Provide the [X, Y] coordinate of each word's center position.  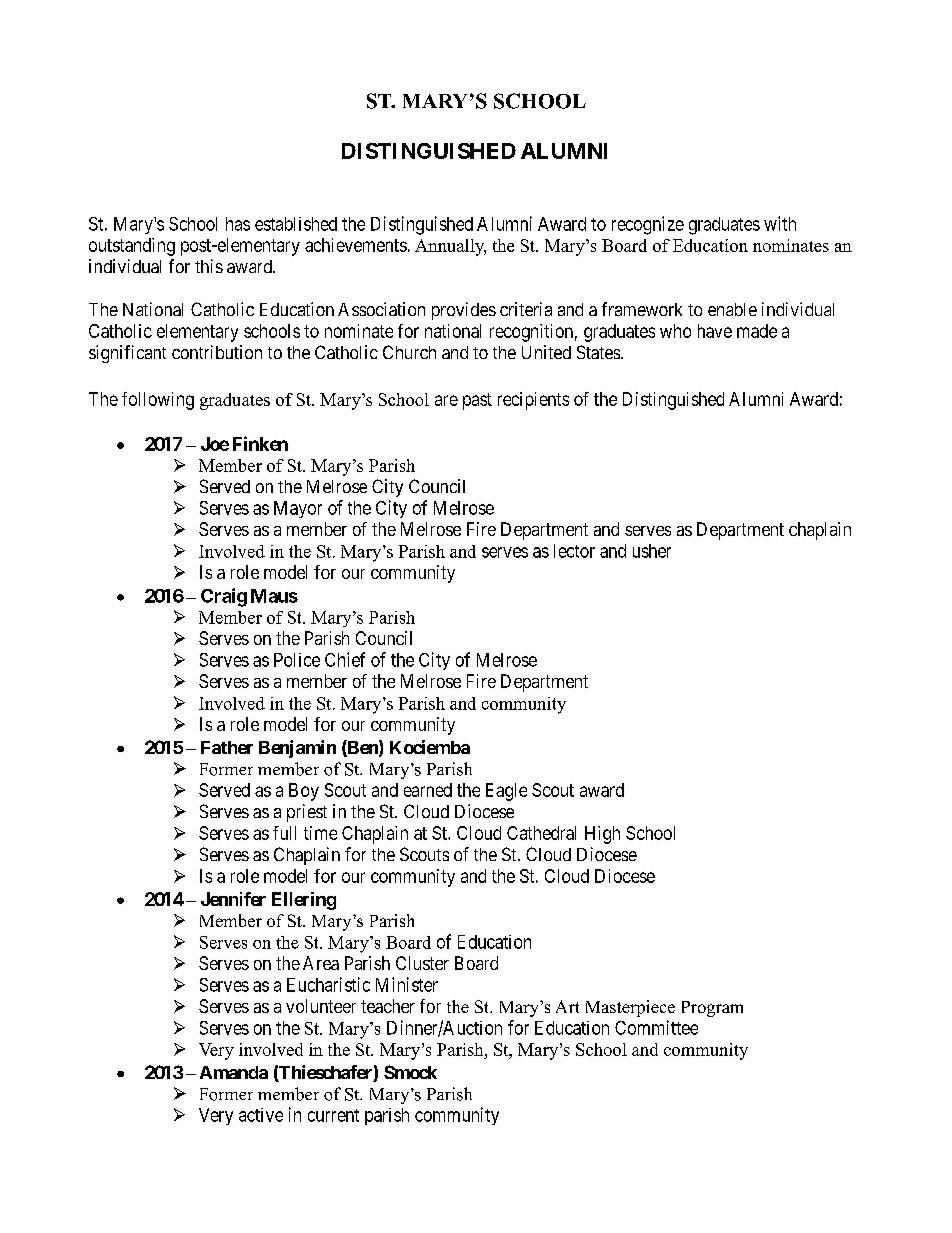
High [602, 835]
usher [652, 551]
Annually [450, 247]
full [284, 833]
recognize [648, 225]
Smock [410, 1072]
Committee [656, 1027]
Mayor [298, 509]
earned [428, 790]
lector [574, 551]
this [209, 266]
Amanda [234, 1072]
